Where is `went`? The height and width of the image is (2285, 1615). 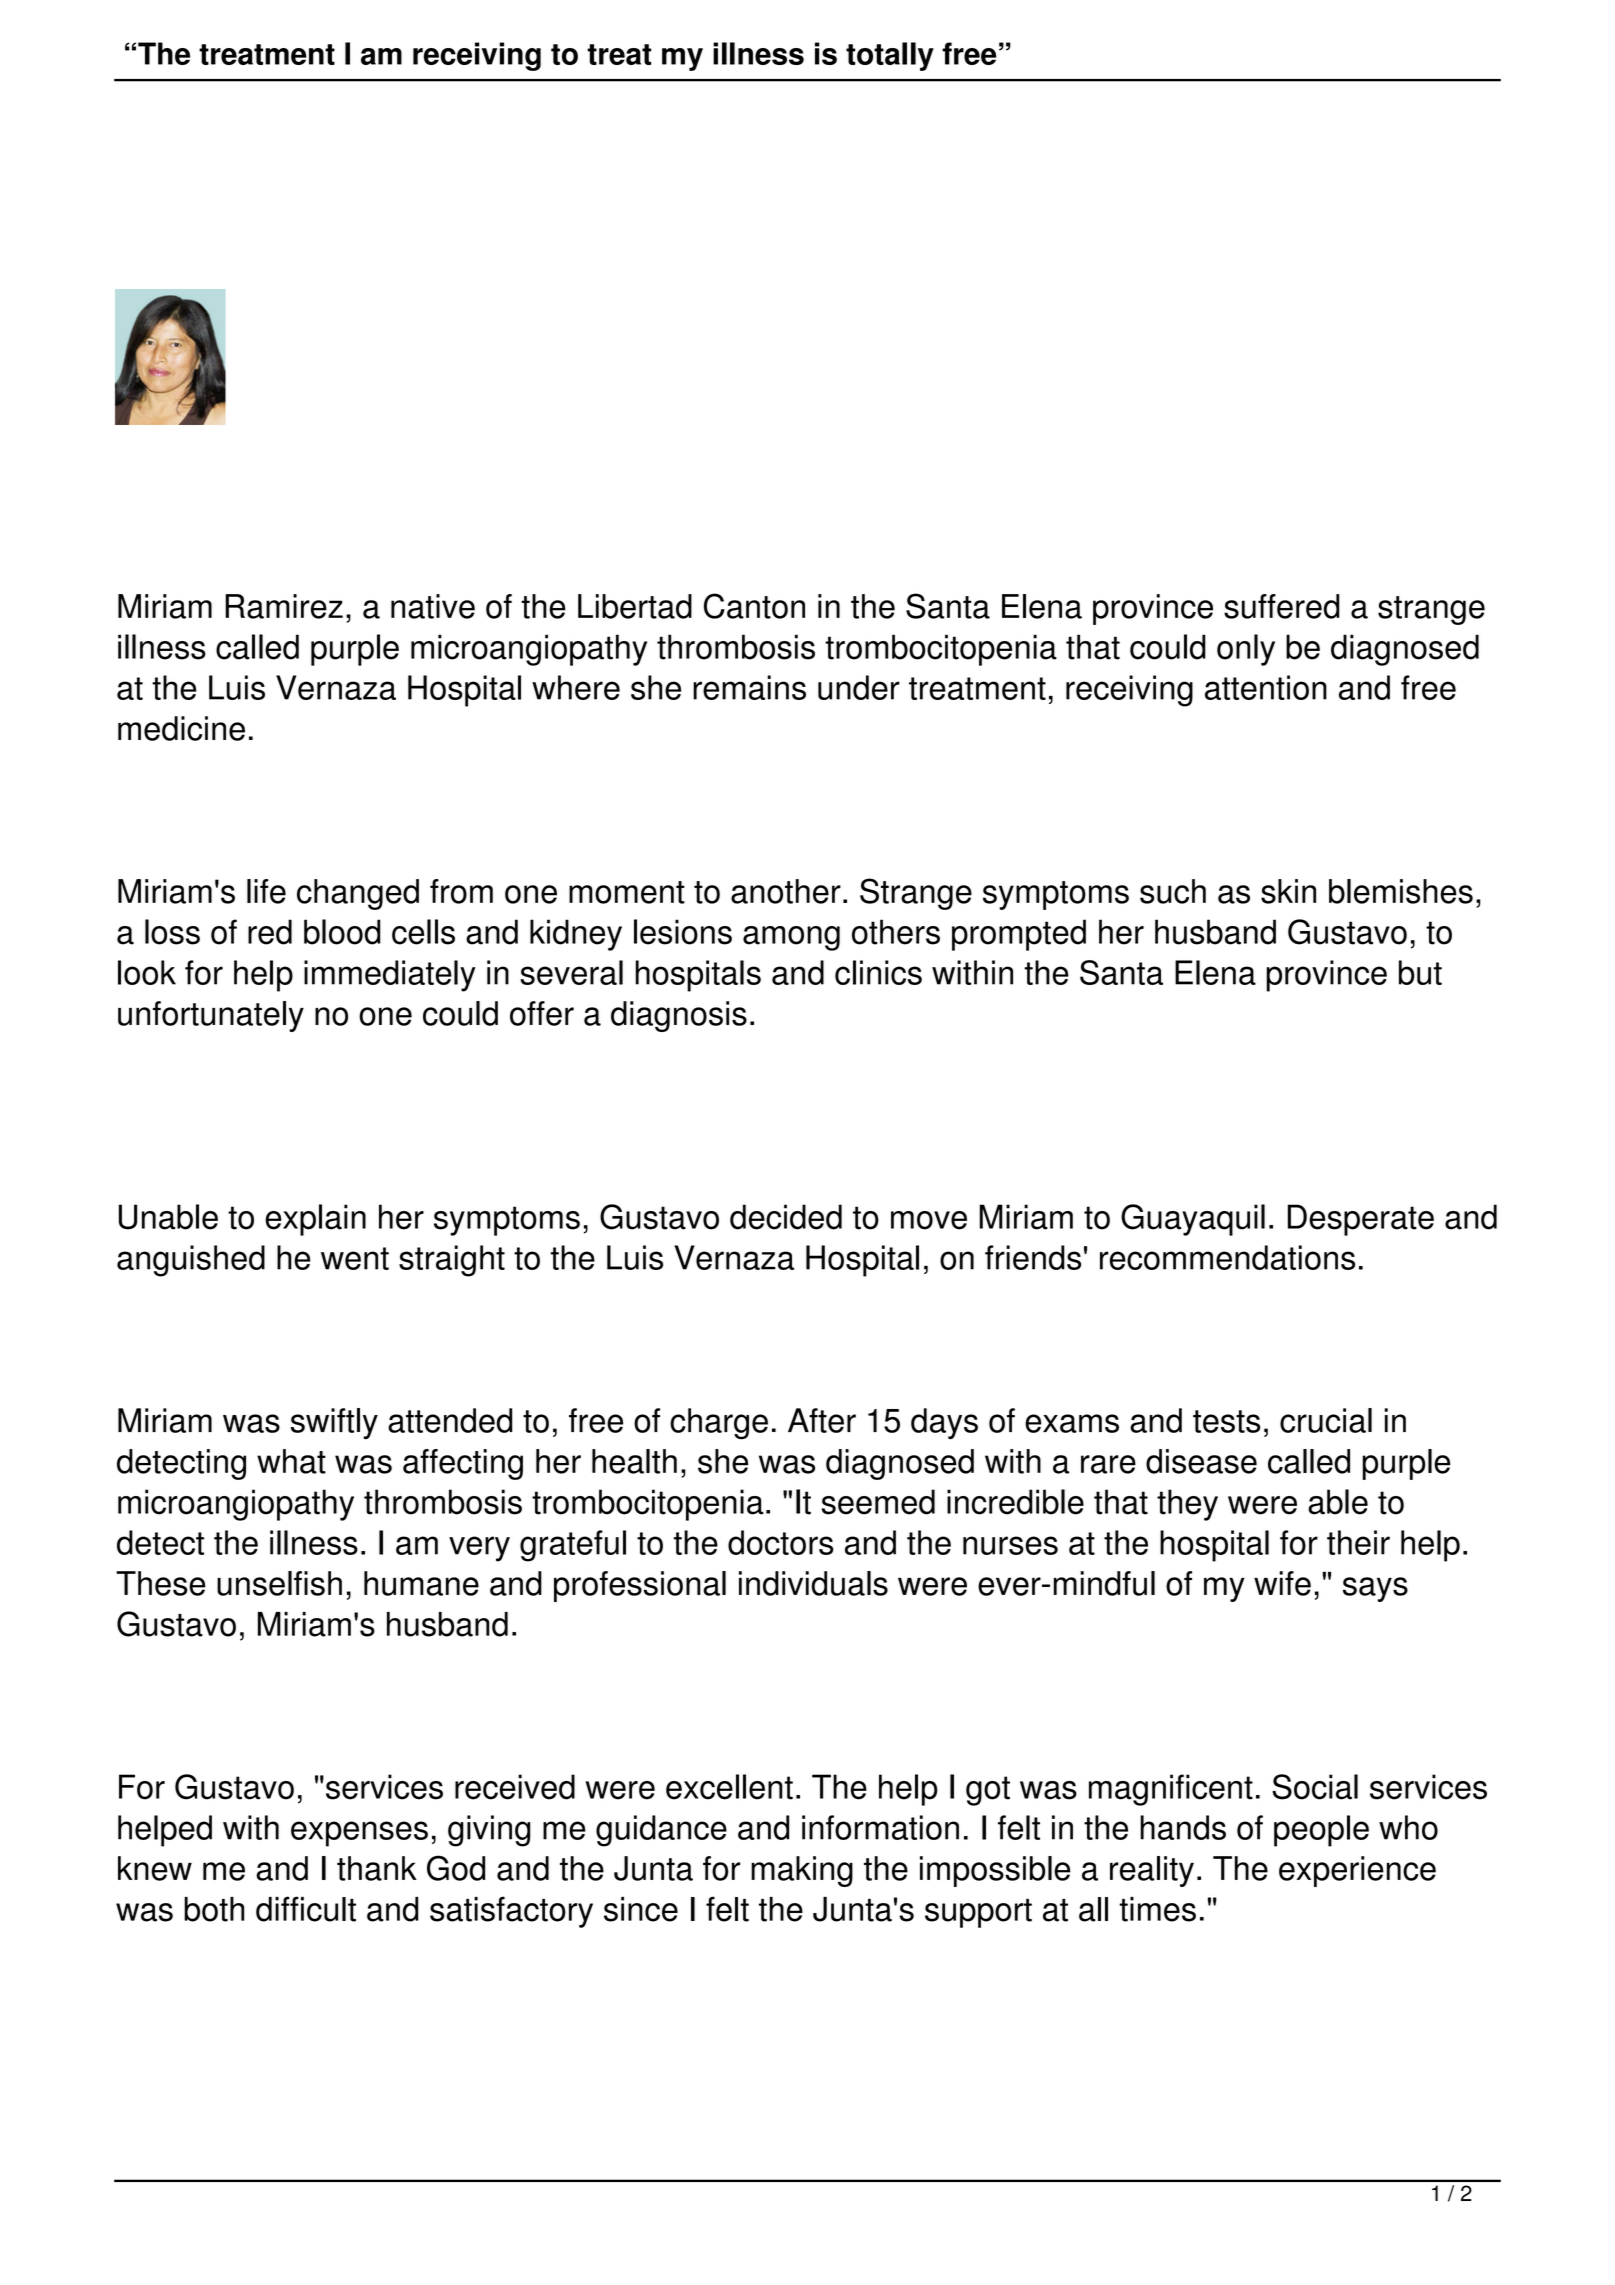
went is located at coordinates (355, 1258).
